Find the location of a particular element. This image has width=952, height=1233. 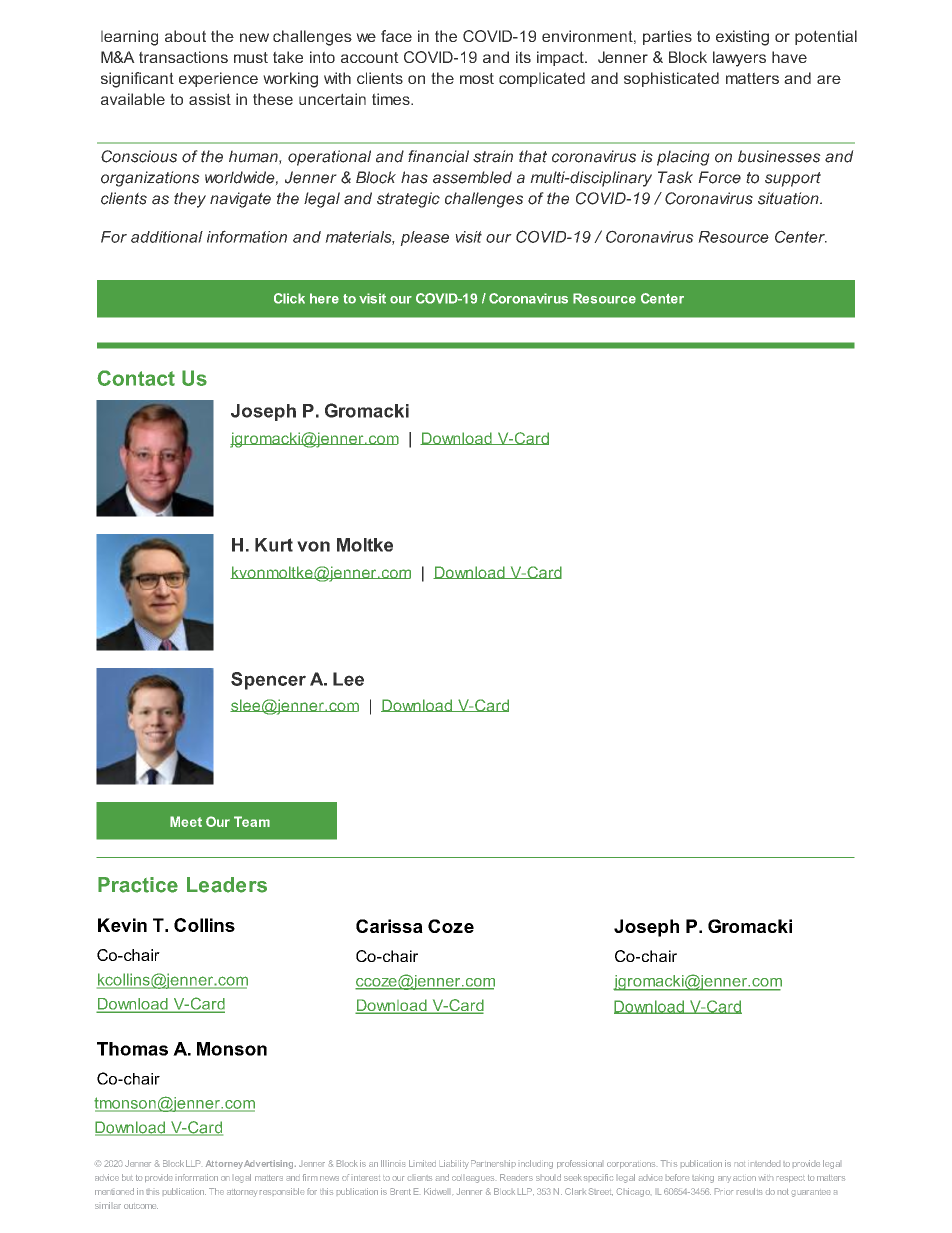

transactions is located at coordinates (183, 57).
